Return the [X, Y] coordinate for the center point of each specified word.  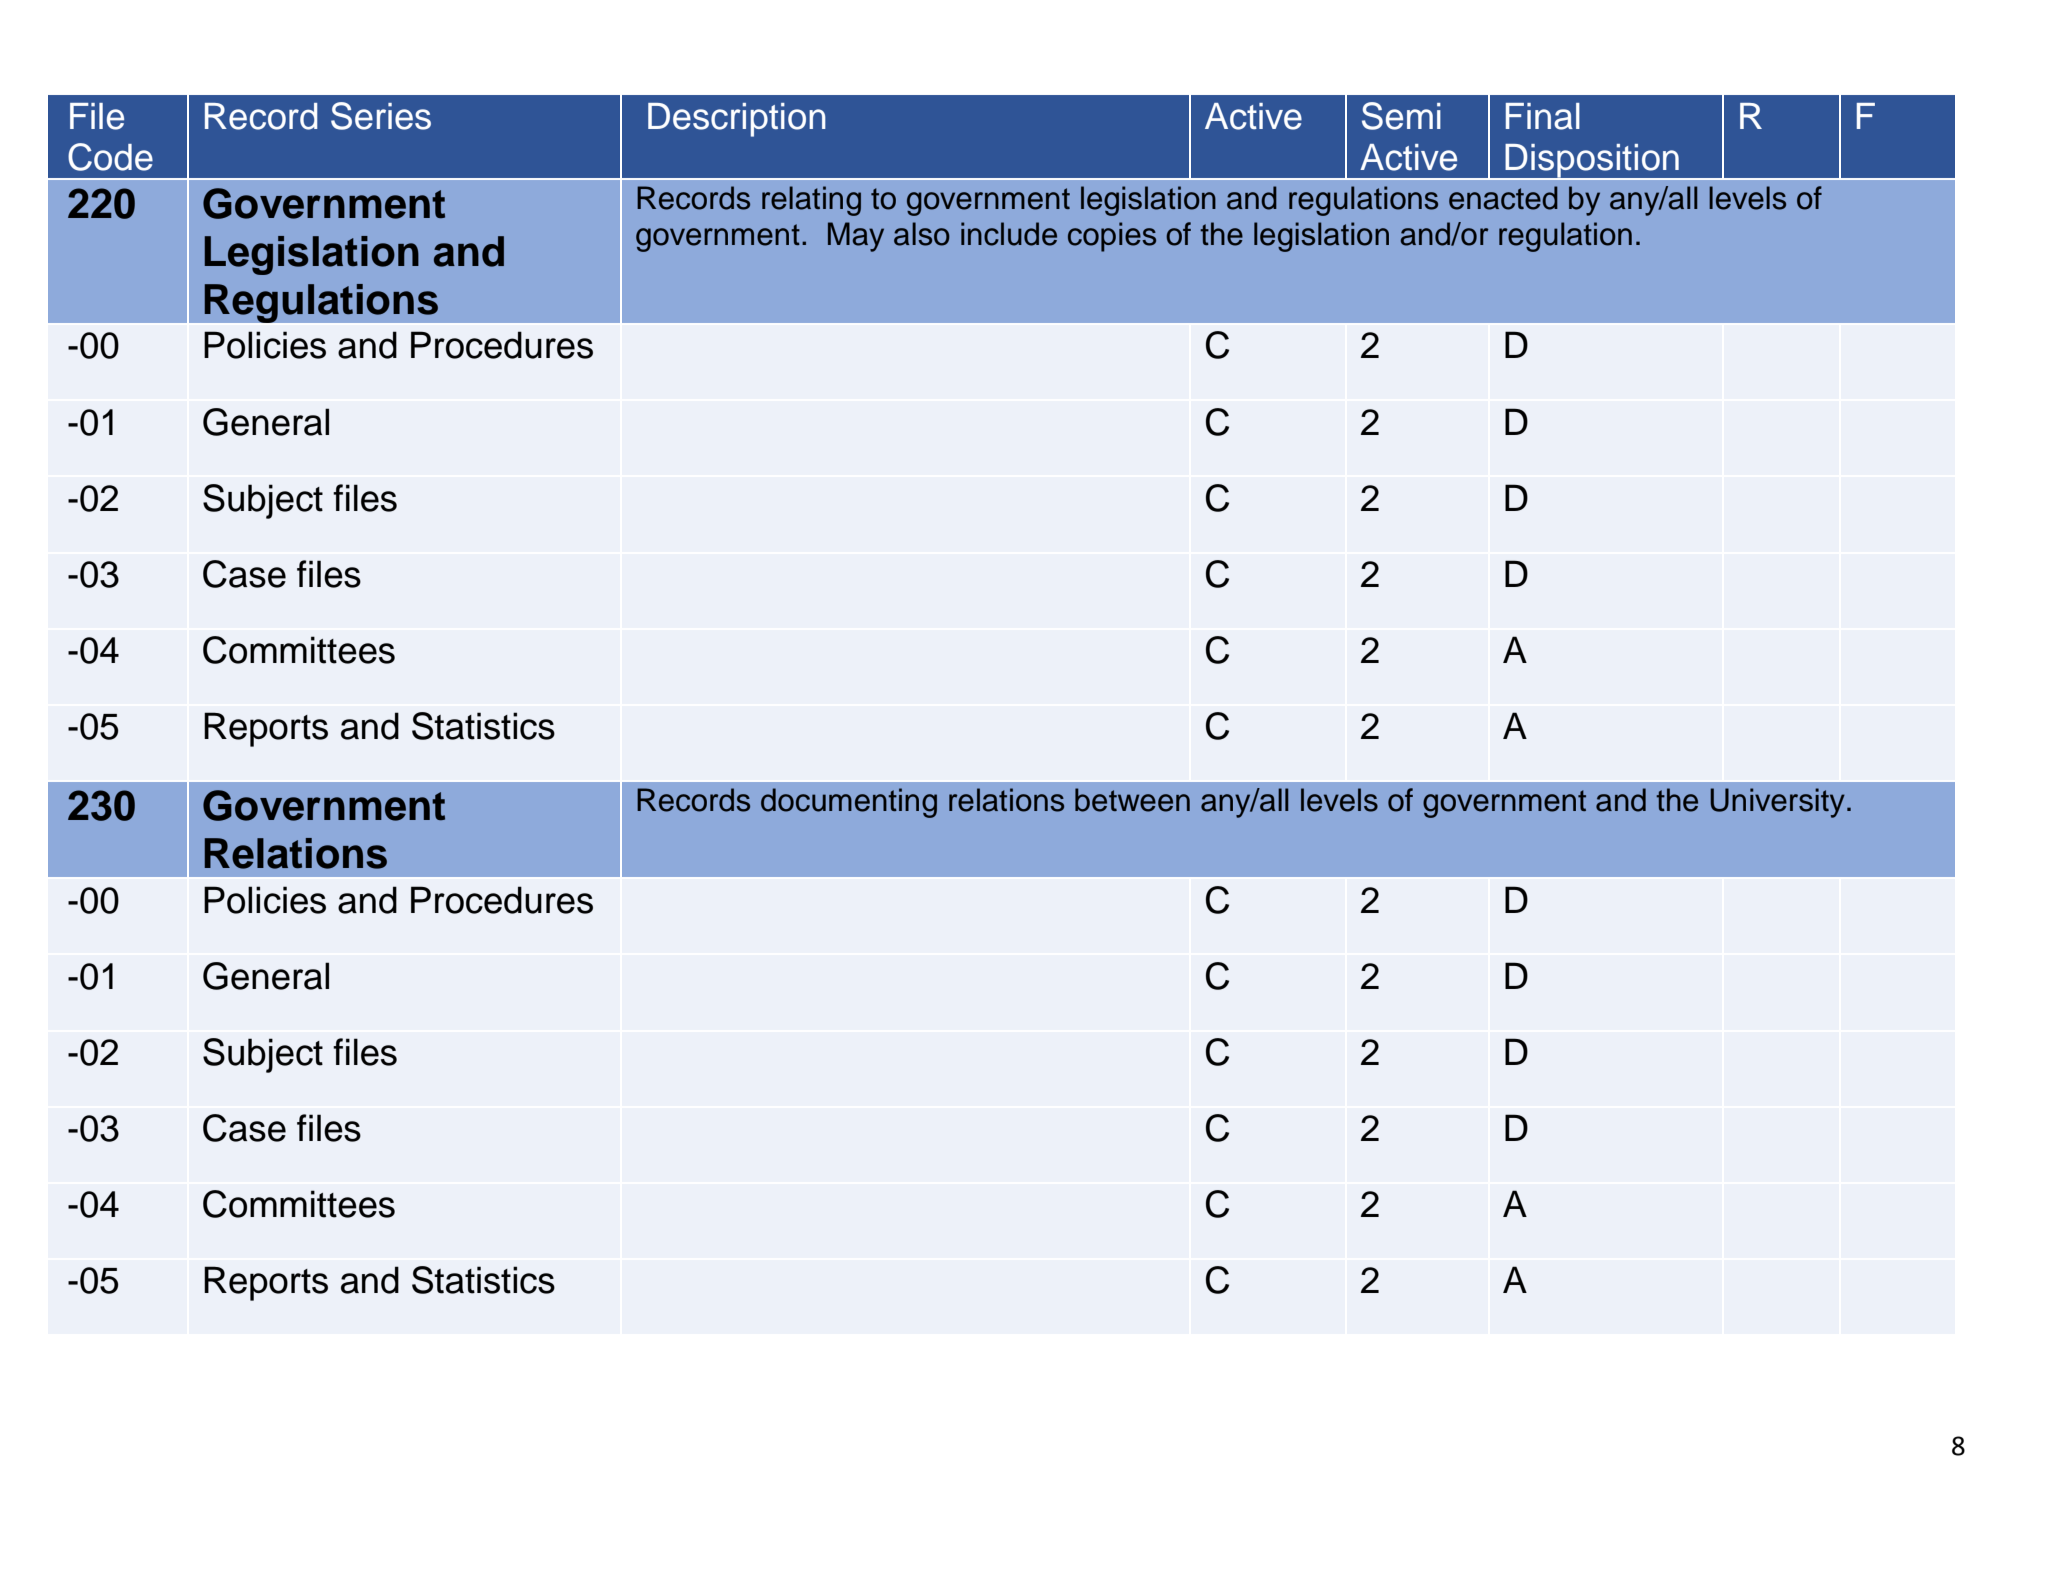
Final [1543, 116]
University [1777, 803]
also [922, 234]
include [1009, 234]
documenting [849, 803]
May [856, 237]
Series [381, 116]
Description [737, 120]
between [1132, 800]
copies [1112, 237]
